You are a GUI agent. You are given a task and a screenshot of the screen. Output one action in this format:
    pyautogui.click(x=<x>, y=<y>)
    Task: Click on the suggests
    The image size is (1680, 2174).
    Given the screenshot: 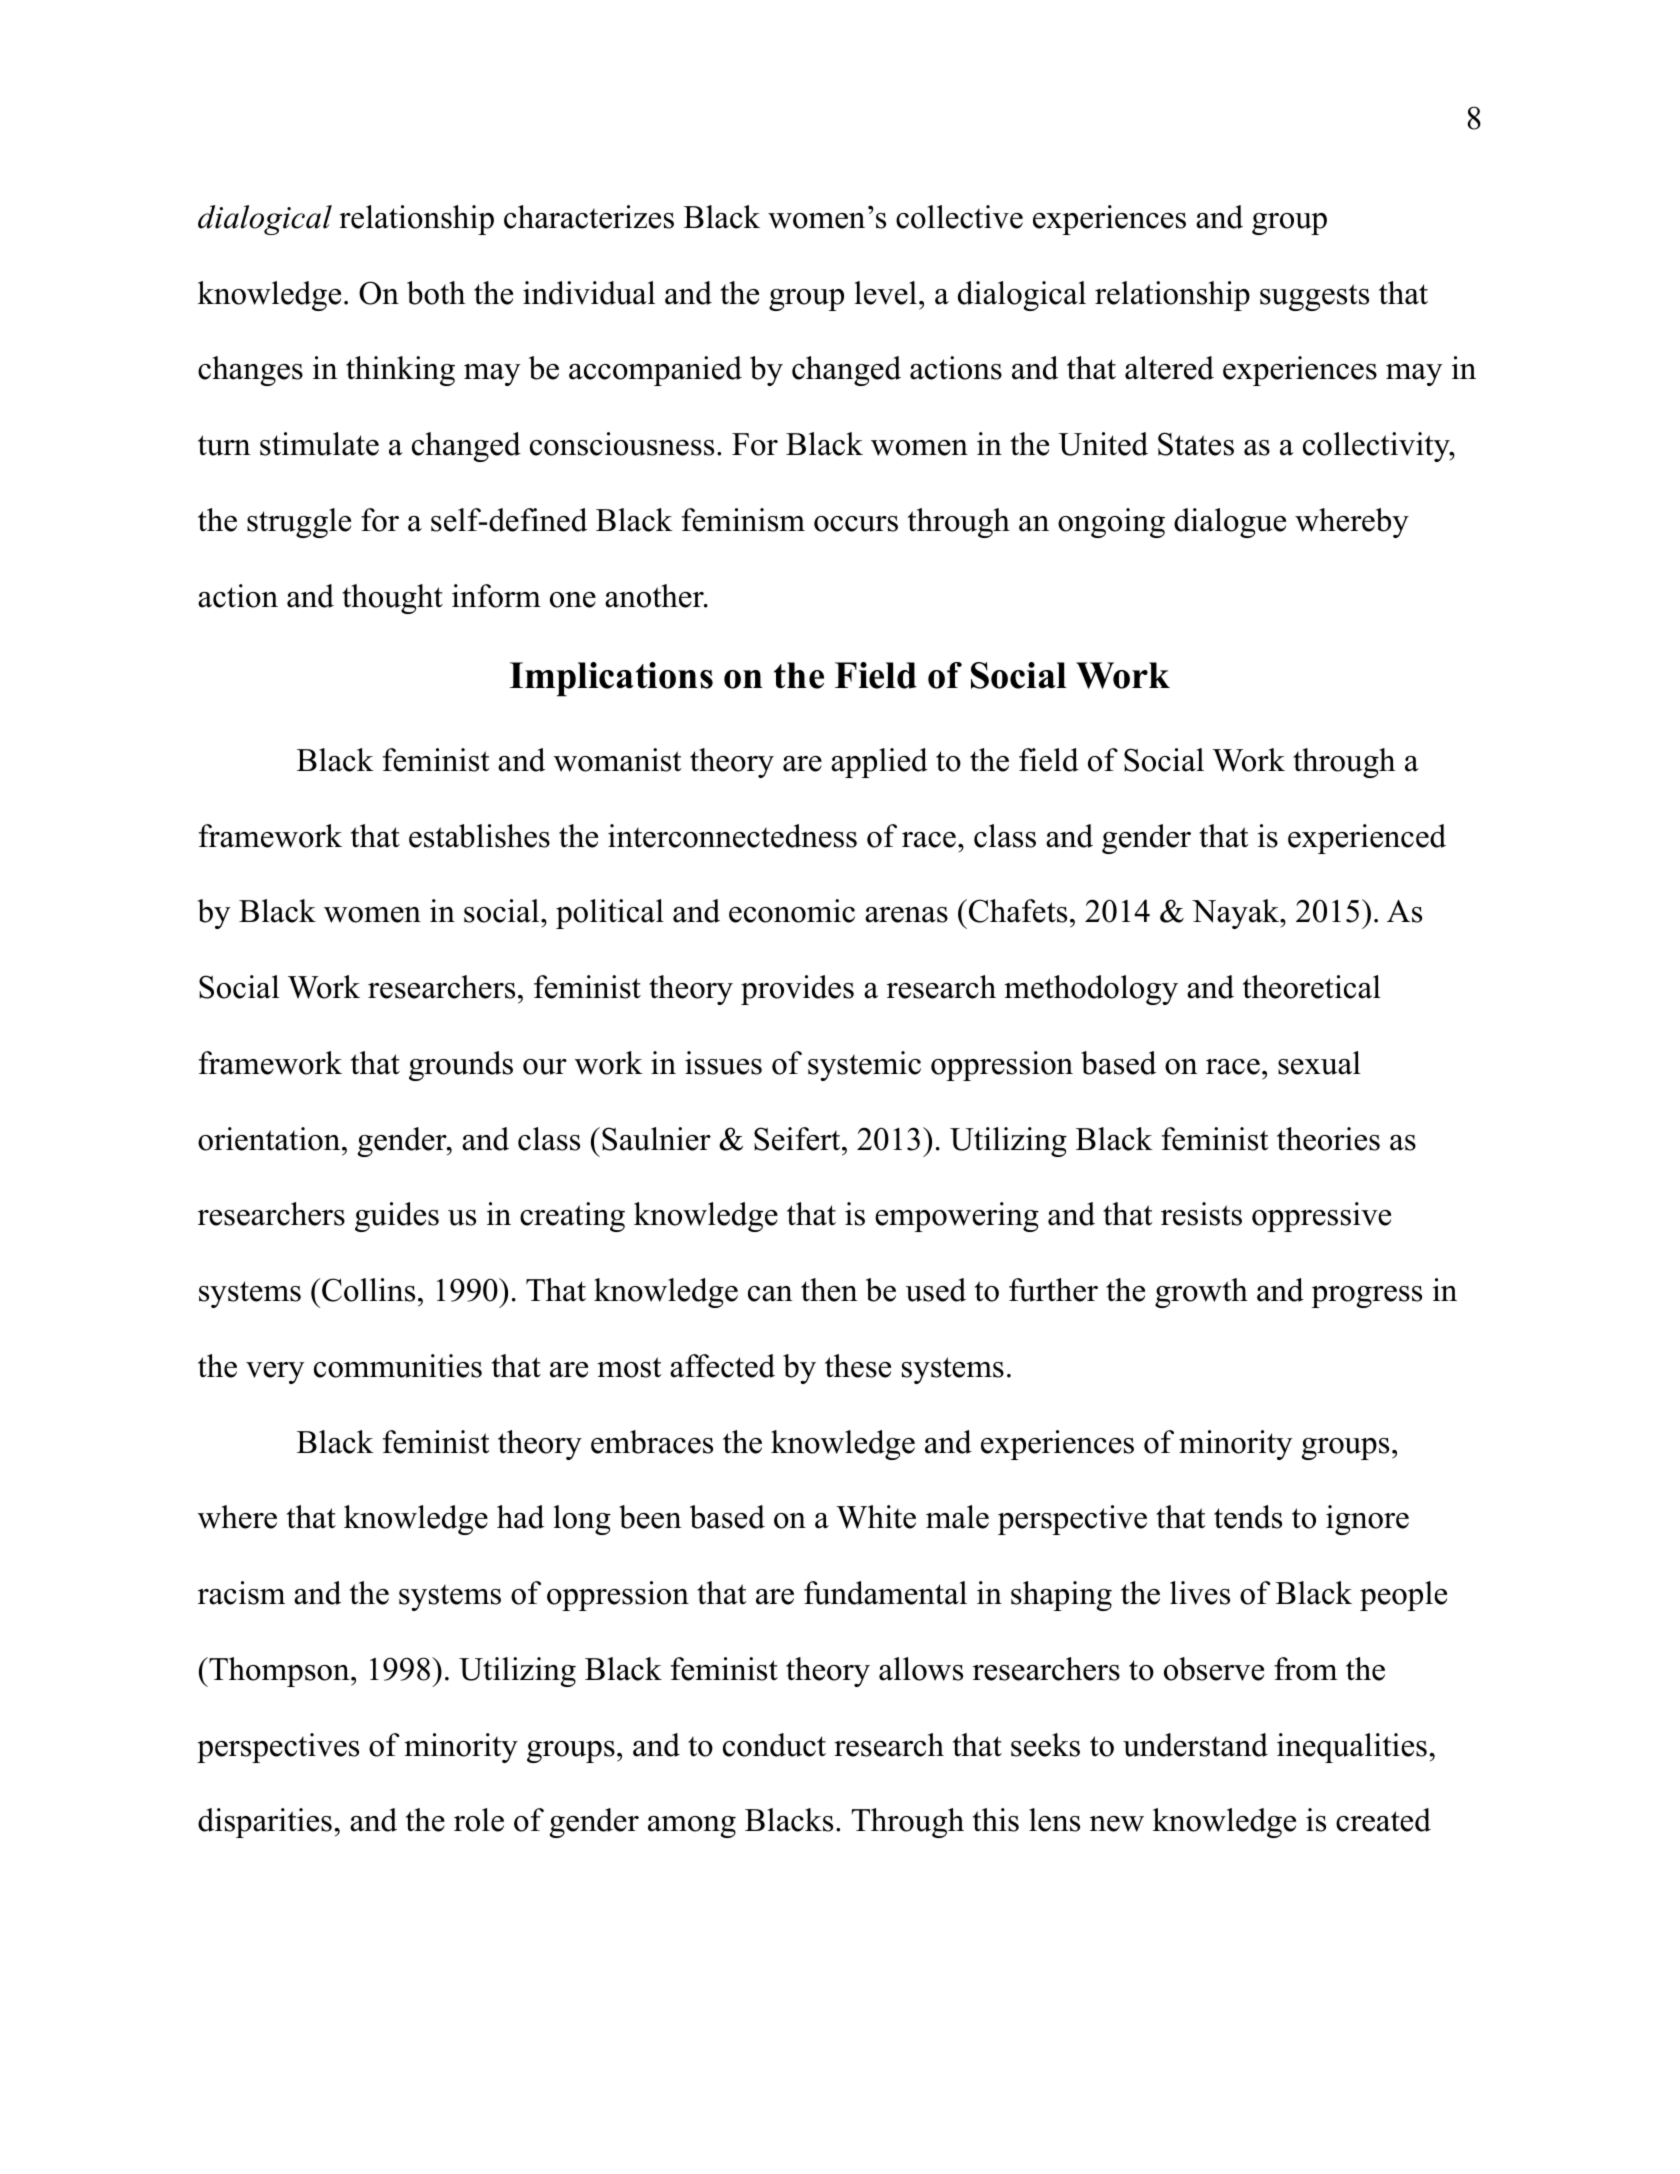 What is the action you would take?
    pyautogui.click(x=1314, y=297)
